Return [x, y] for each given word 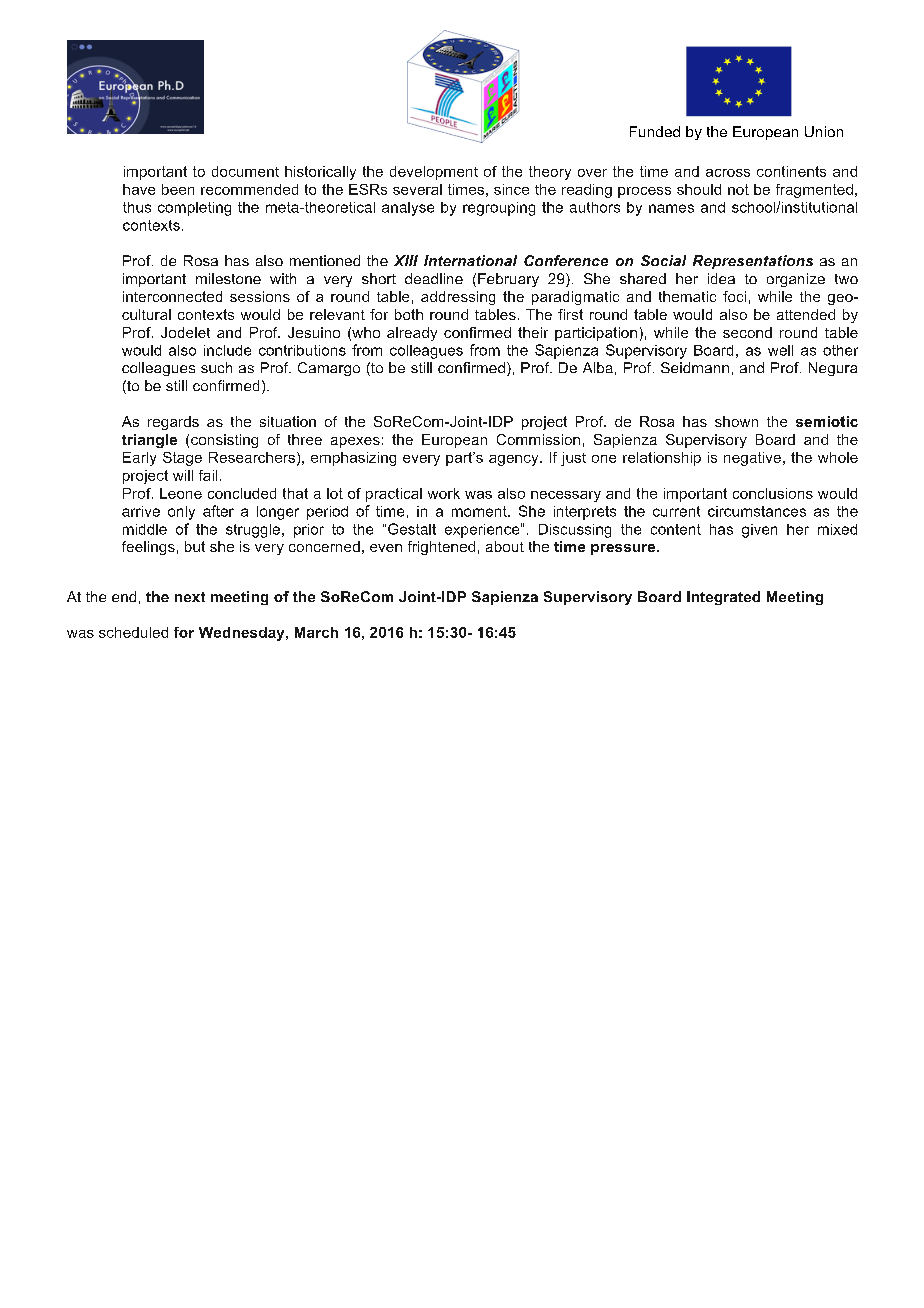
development [434, 173]
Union [824, 131]
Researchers [253, 458]
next [190, 597]
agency [515, 460]
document [245, 171]
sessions [260, 296]
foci [734, 296]
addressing [458, 298]
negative [752, 459]
